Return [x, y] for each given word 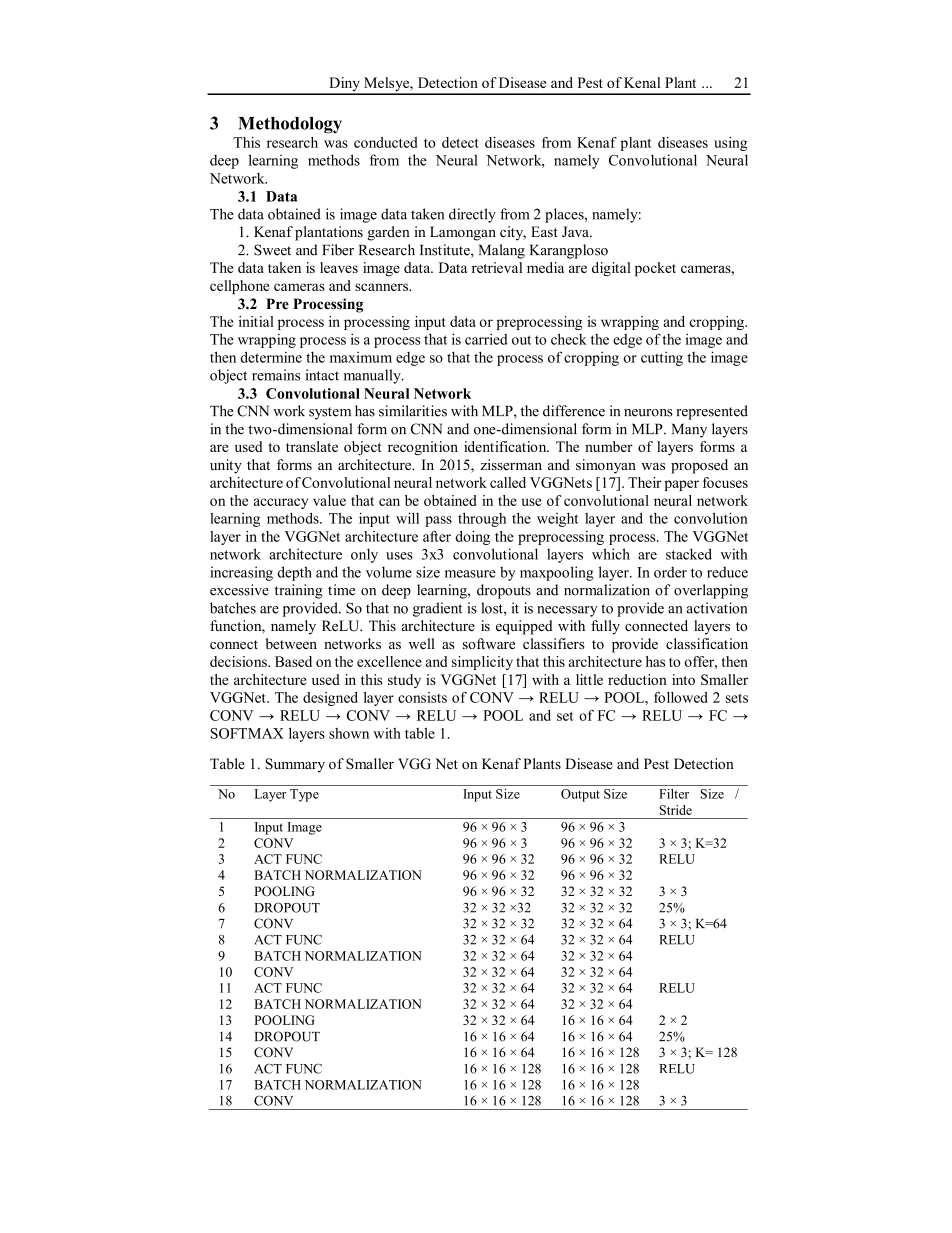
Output [580, 795]
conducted [385, 142]
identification [506, 446]
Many [689, 431]
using [730, 144]
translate [312, 446]
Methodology [290, 125]
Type [304, 795]
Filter [674, 794]
